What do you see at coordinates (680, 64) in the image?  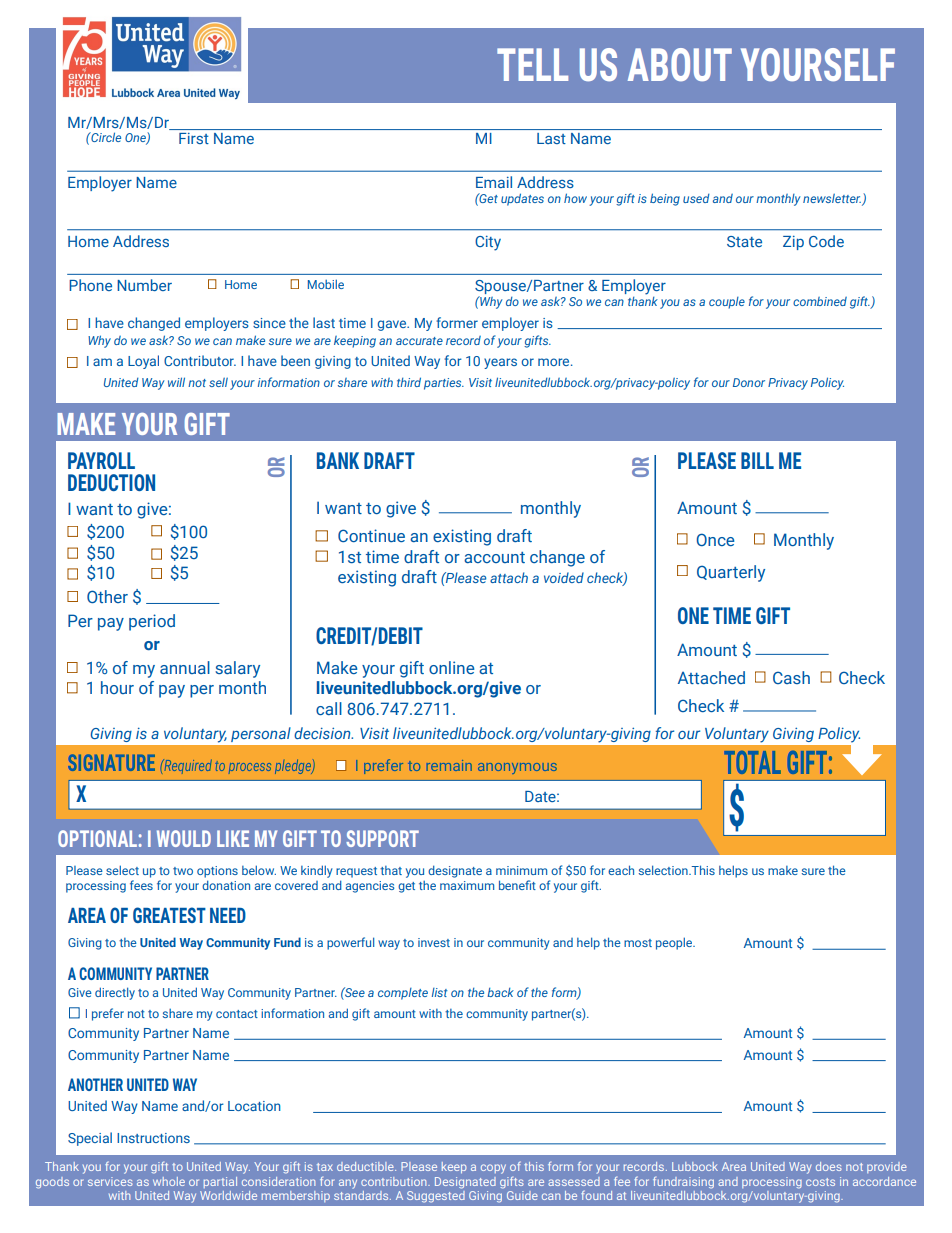 I see `ABOUT` at bounding box center [680, 64].
